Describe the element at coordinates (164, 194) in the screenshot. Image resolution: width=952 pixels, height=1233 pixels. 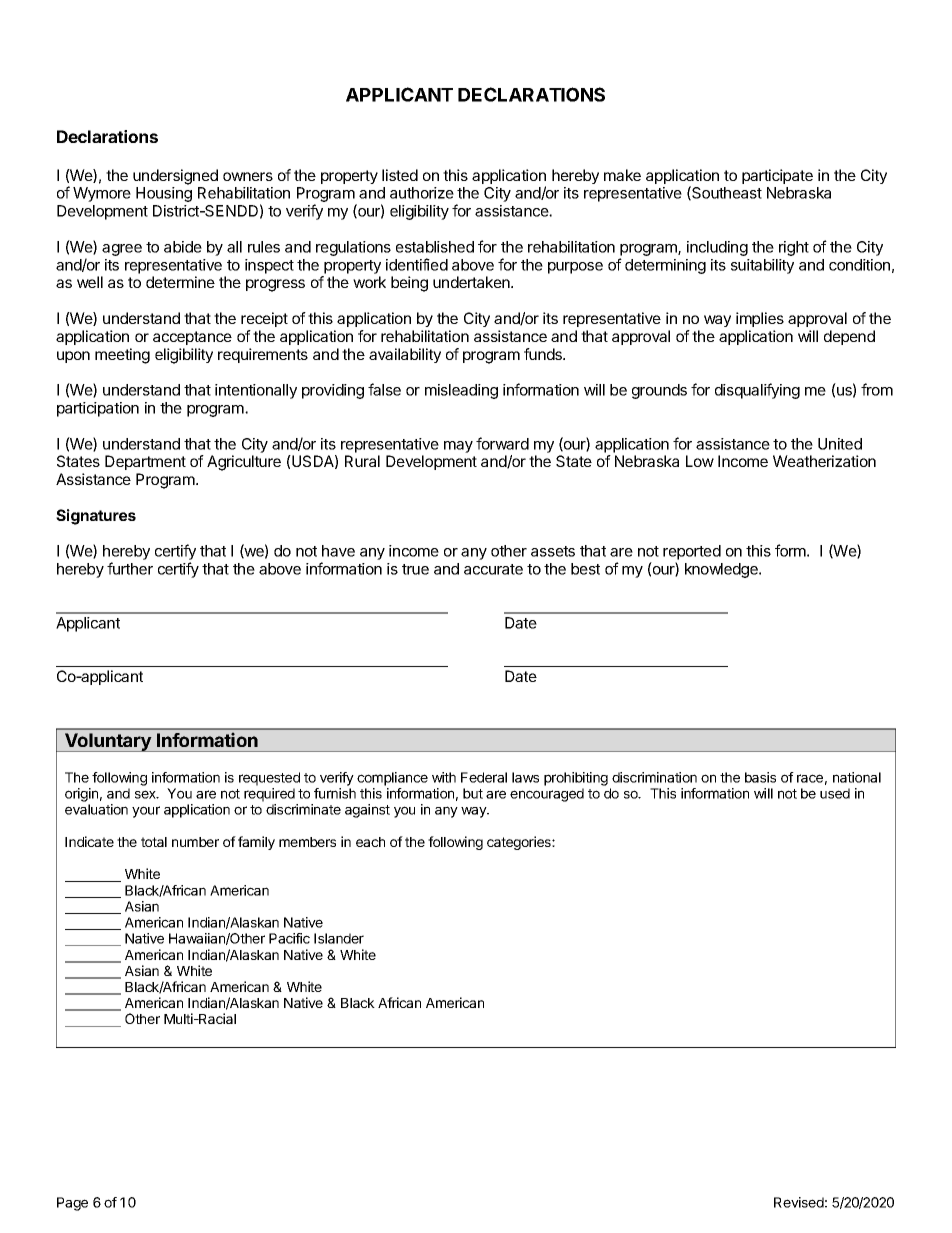
I see `Housing` at that location.
